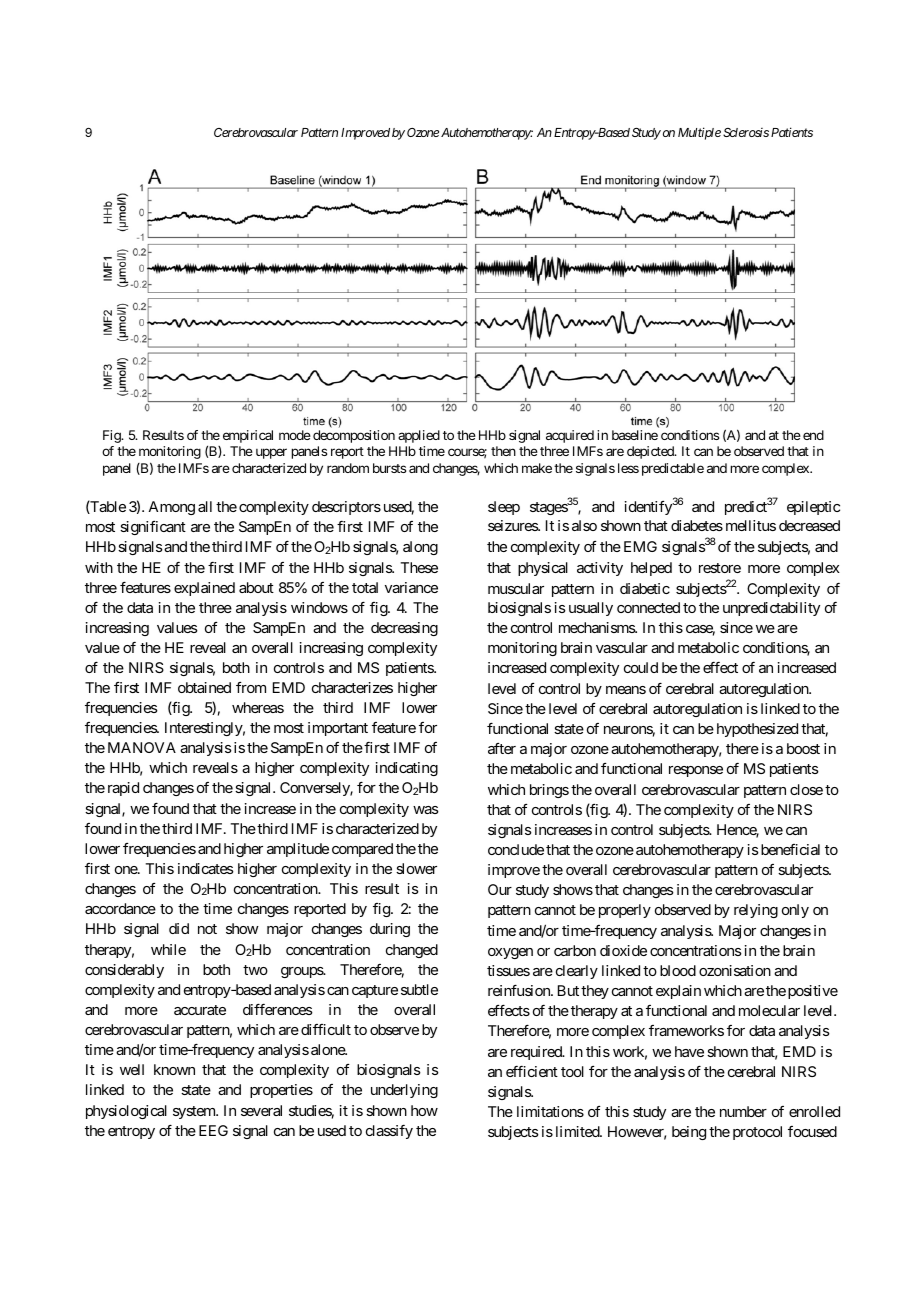  I want to click on underlying, so click(404, 1091).
